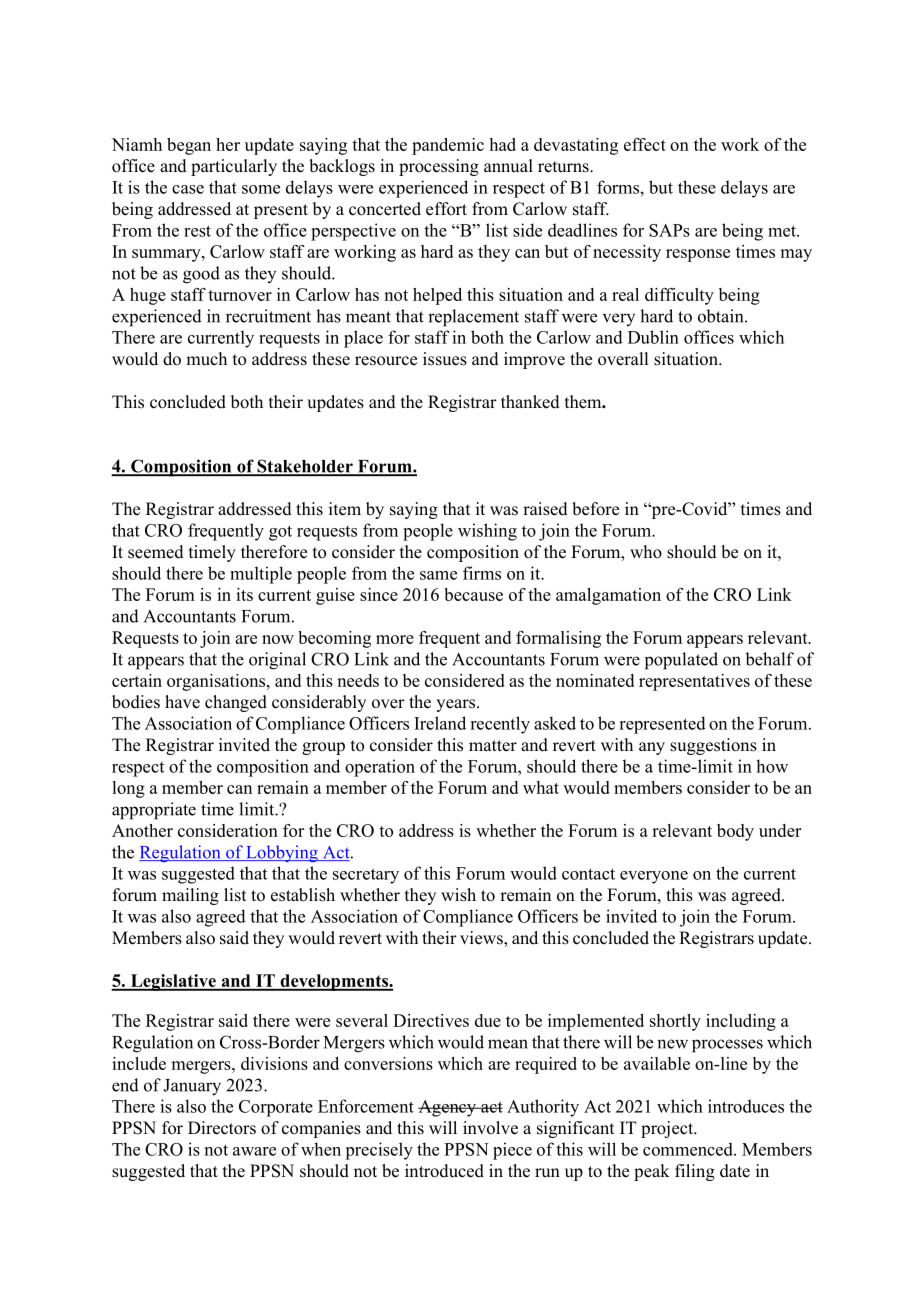 The image size is (924, 1308). I want to click on organisations, so click(217, 682).
